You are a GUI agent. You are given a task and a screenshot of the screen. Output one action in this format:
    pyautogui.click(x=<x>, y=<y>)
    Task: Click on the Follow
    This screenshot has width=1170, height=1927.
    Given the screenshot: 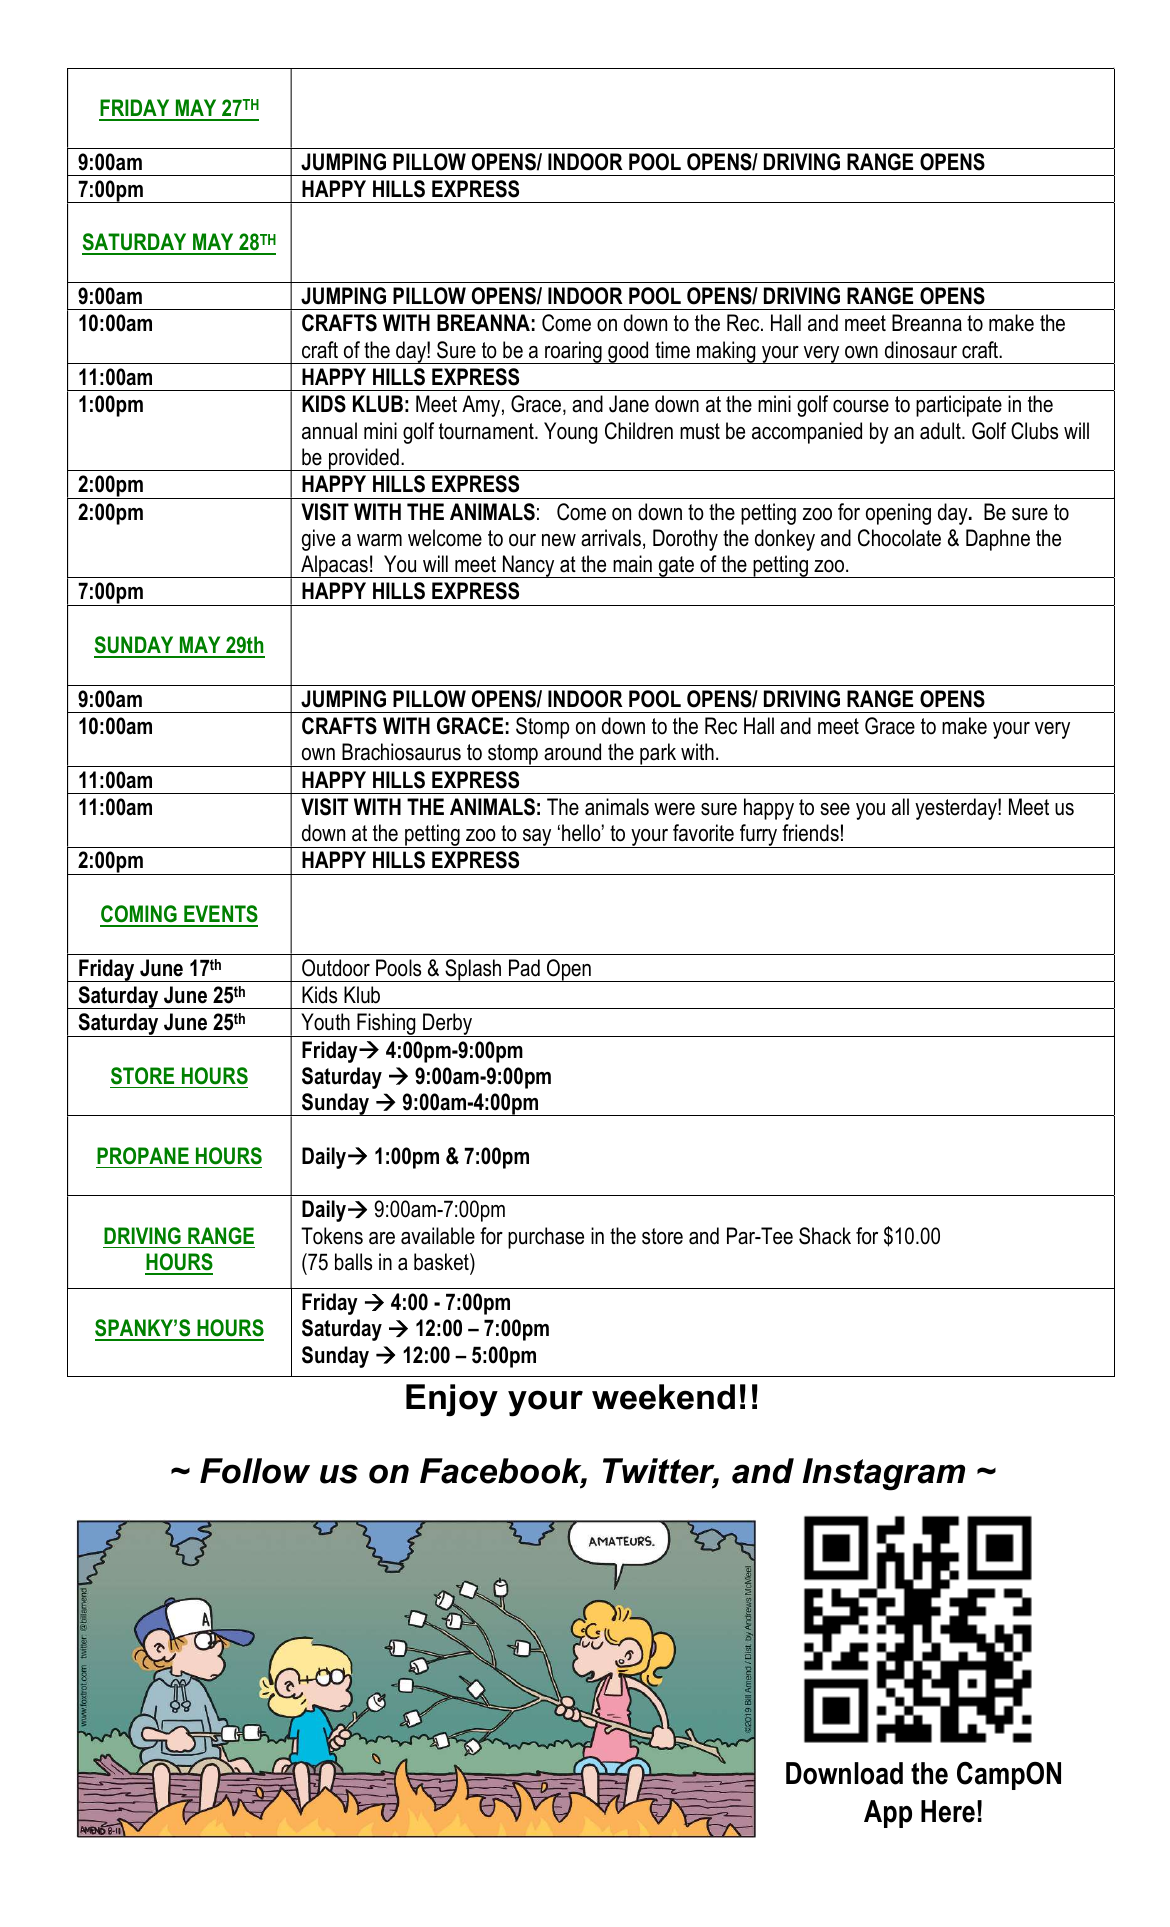 What is the action you would take?
    pyautogui.click(x=255, y=1471)
